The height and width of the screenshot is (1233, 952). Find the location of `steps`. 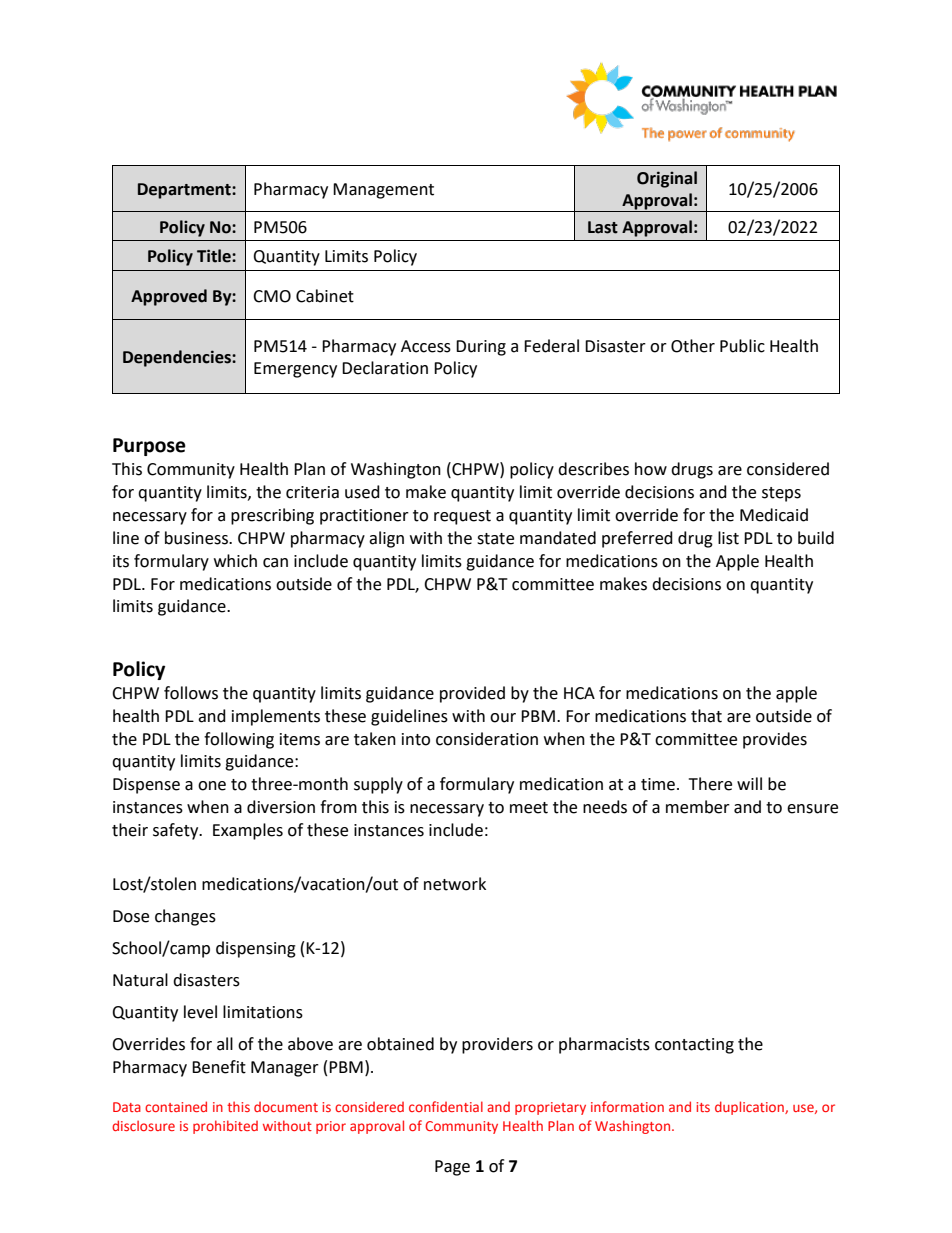

steps is located at coordinates (781, 494).
